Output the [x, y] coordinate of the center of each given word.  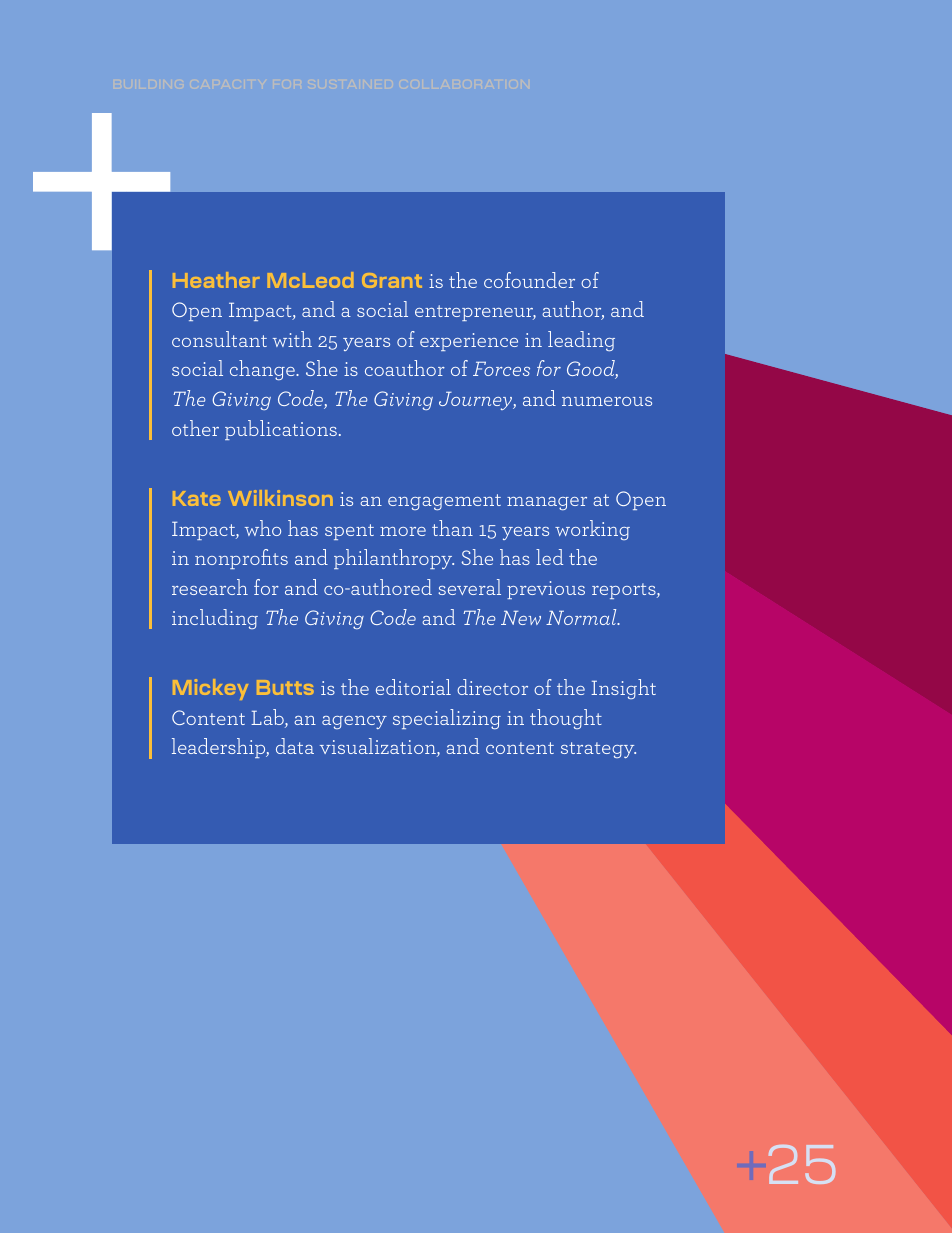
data [295, 746]
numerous [607, 401]
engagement [444, 502]
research [210, 587]
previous [546, 590]
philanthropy [394, 559]
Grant [392, 280]
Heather [216, 280]
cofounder [529, 280]
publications [281, 430]
